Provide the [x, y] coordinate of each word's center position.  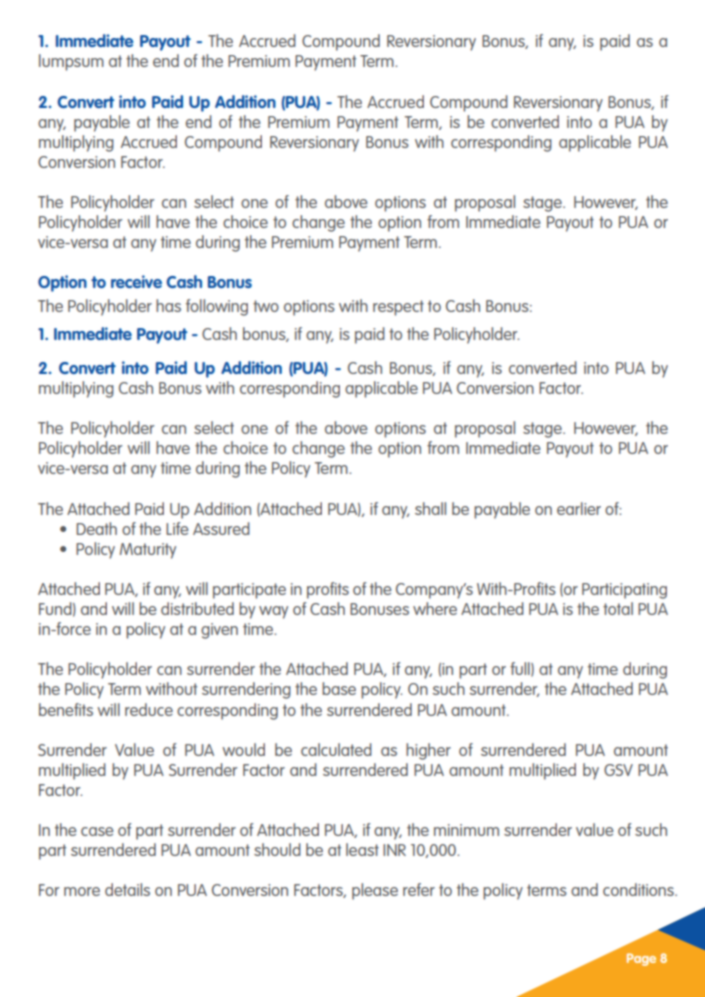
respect [398, 308]
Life [177, 528]
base [339, 688]
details [127, 889]
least [362, 849]
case [97, 831]
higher [428, 751]
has [168, 305]
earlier [579, 508]
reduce [149, 709]
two [266, 306]
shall [430, 508]
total [618, 608]
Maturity [148, 551]
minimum [466, 830]
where [435, 608]
